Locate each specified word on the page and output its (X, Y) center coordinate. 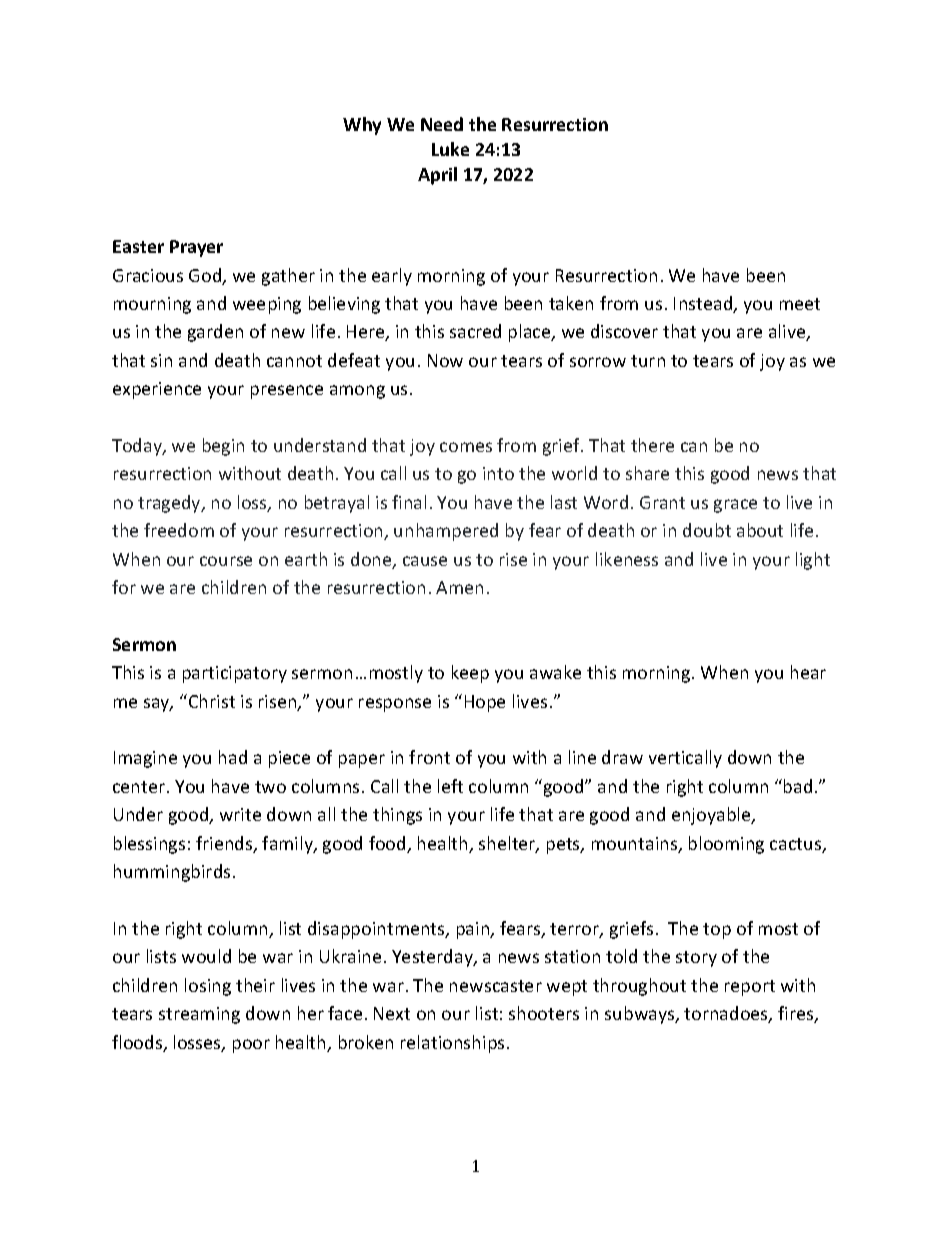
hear (808, 672)
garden (215, 333)
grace (735, 506)
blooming (726, 845)
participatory (235, 674)
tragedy (170, 504)
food (388, 844)
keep (470, 674)
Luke (450, 149)
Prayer (196, 248)
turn (648, 361)
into (498, 473)
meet (800, 304)
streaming (199, 1015)
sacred (475, 331)
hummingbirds (172, 873)
